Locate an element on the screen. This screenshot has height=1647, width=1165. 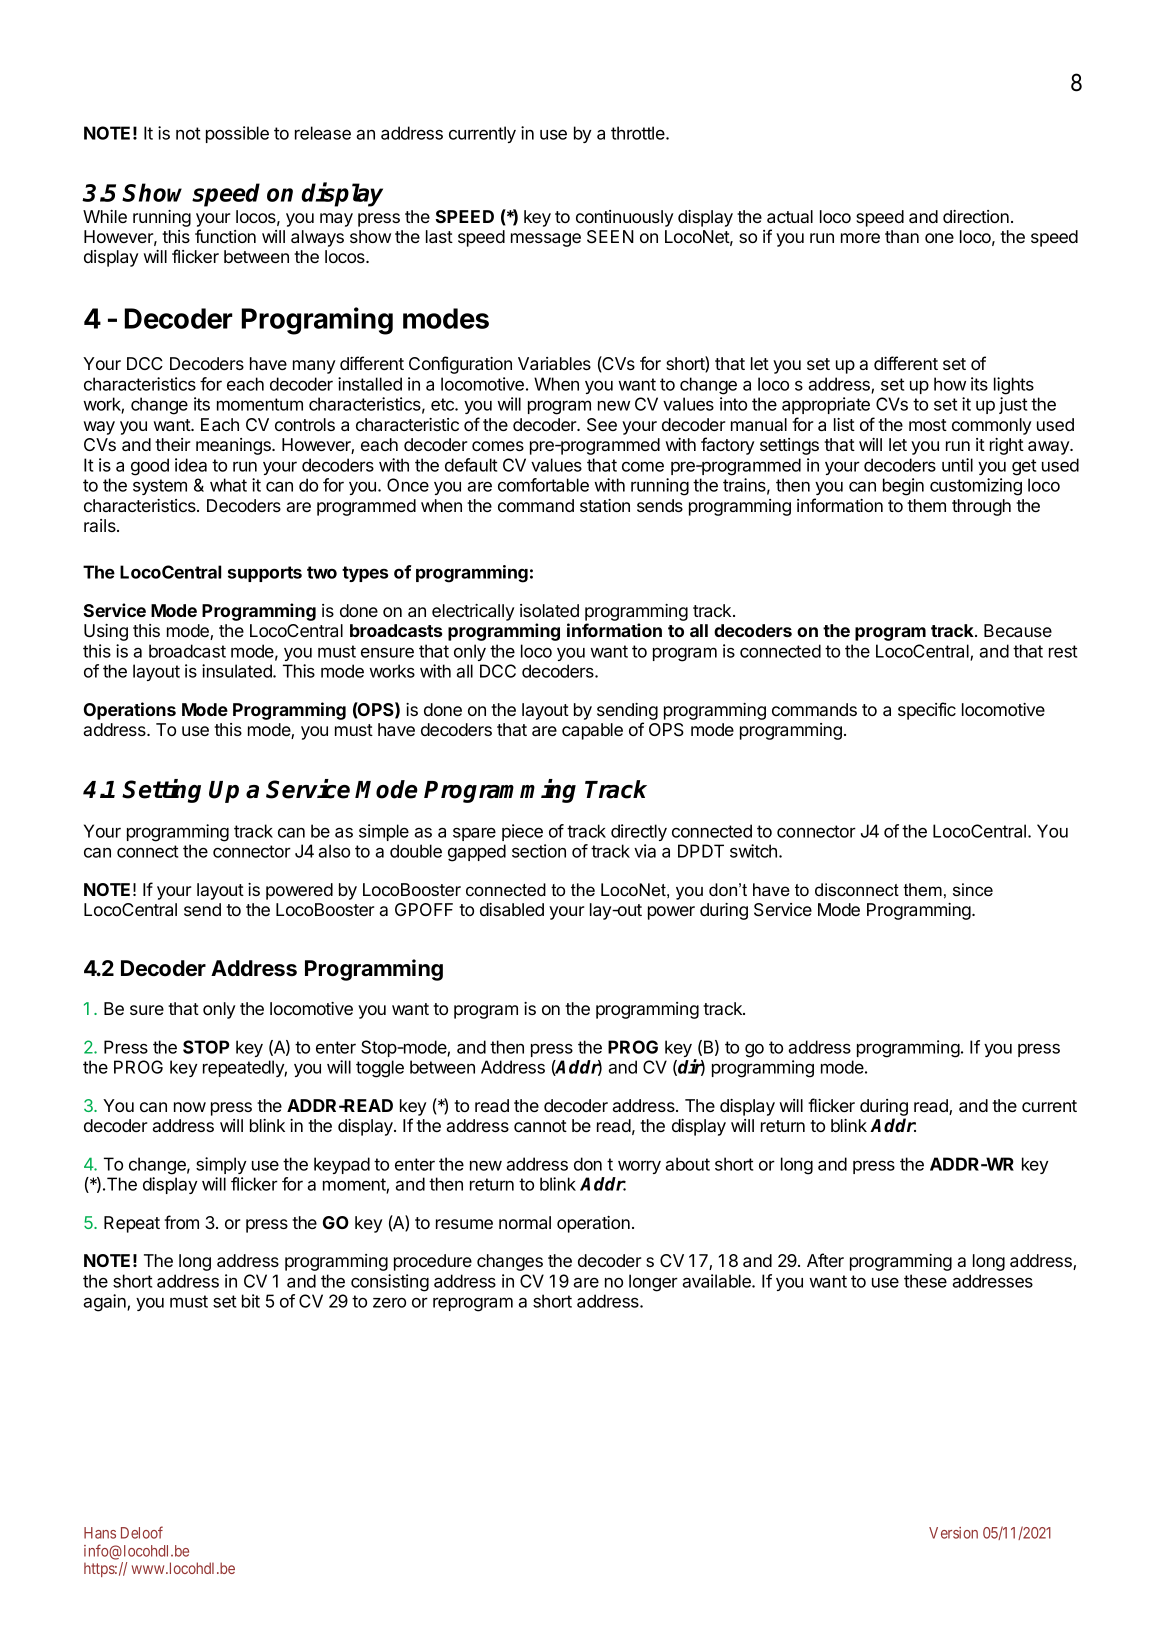
available is located at coordinates (718, 1281).
